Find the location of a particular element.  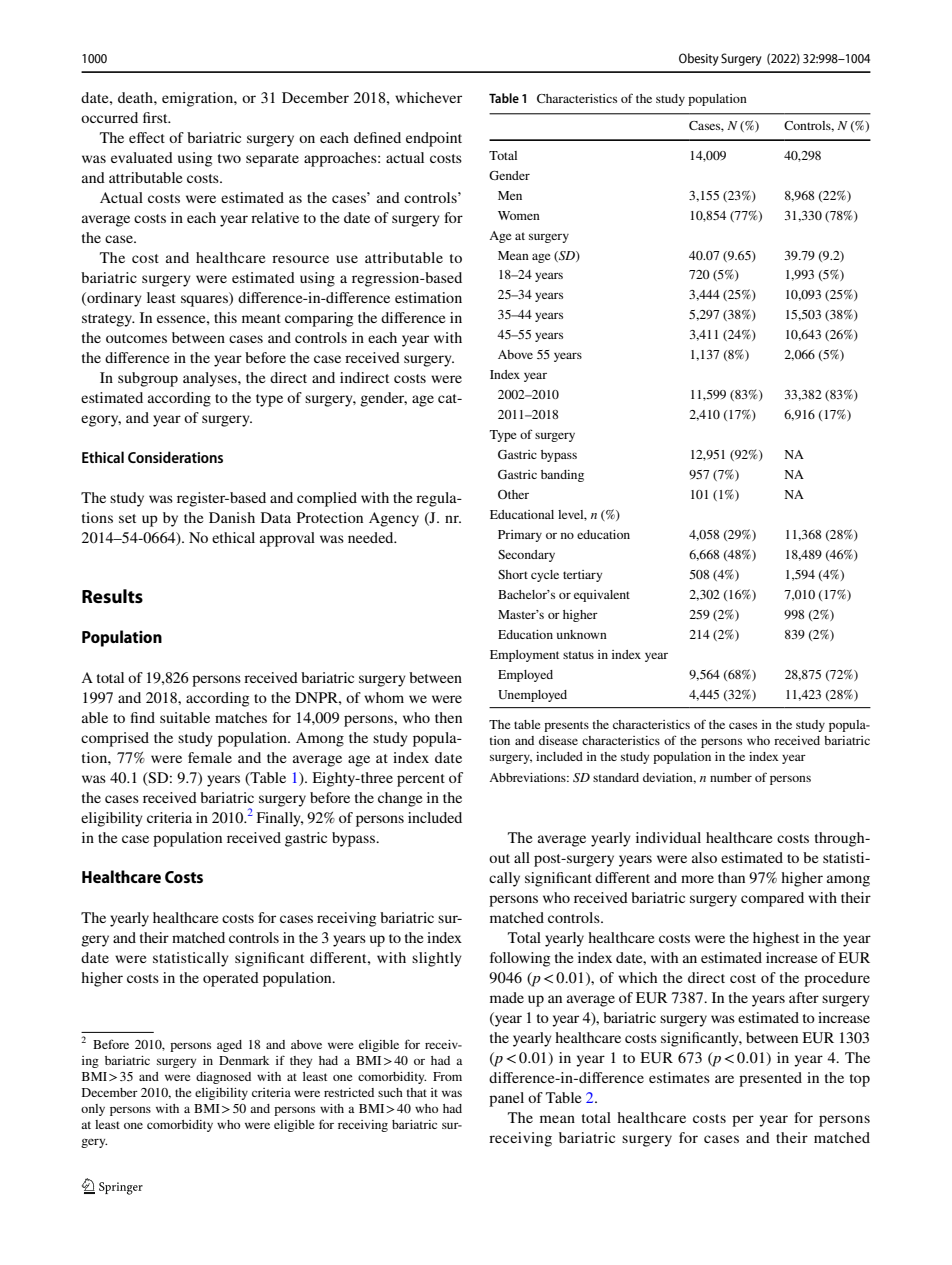

diagnosed is located at coordinates (223, 1078).
